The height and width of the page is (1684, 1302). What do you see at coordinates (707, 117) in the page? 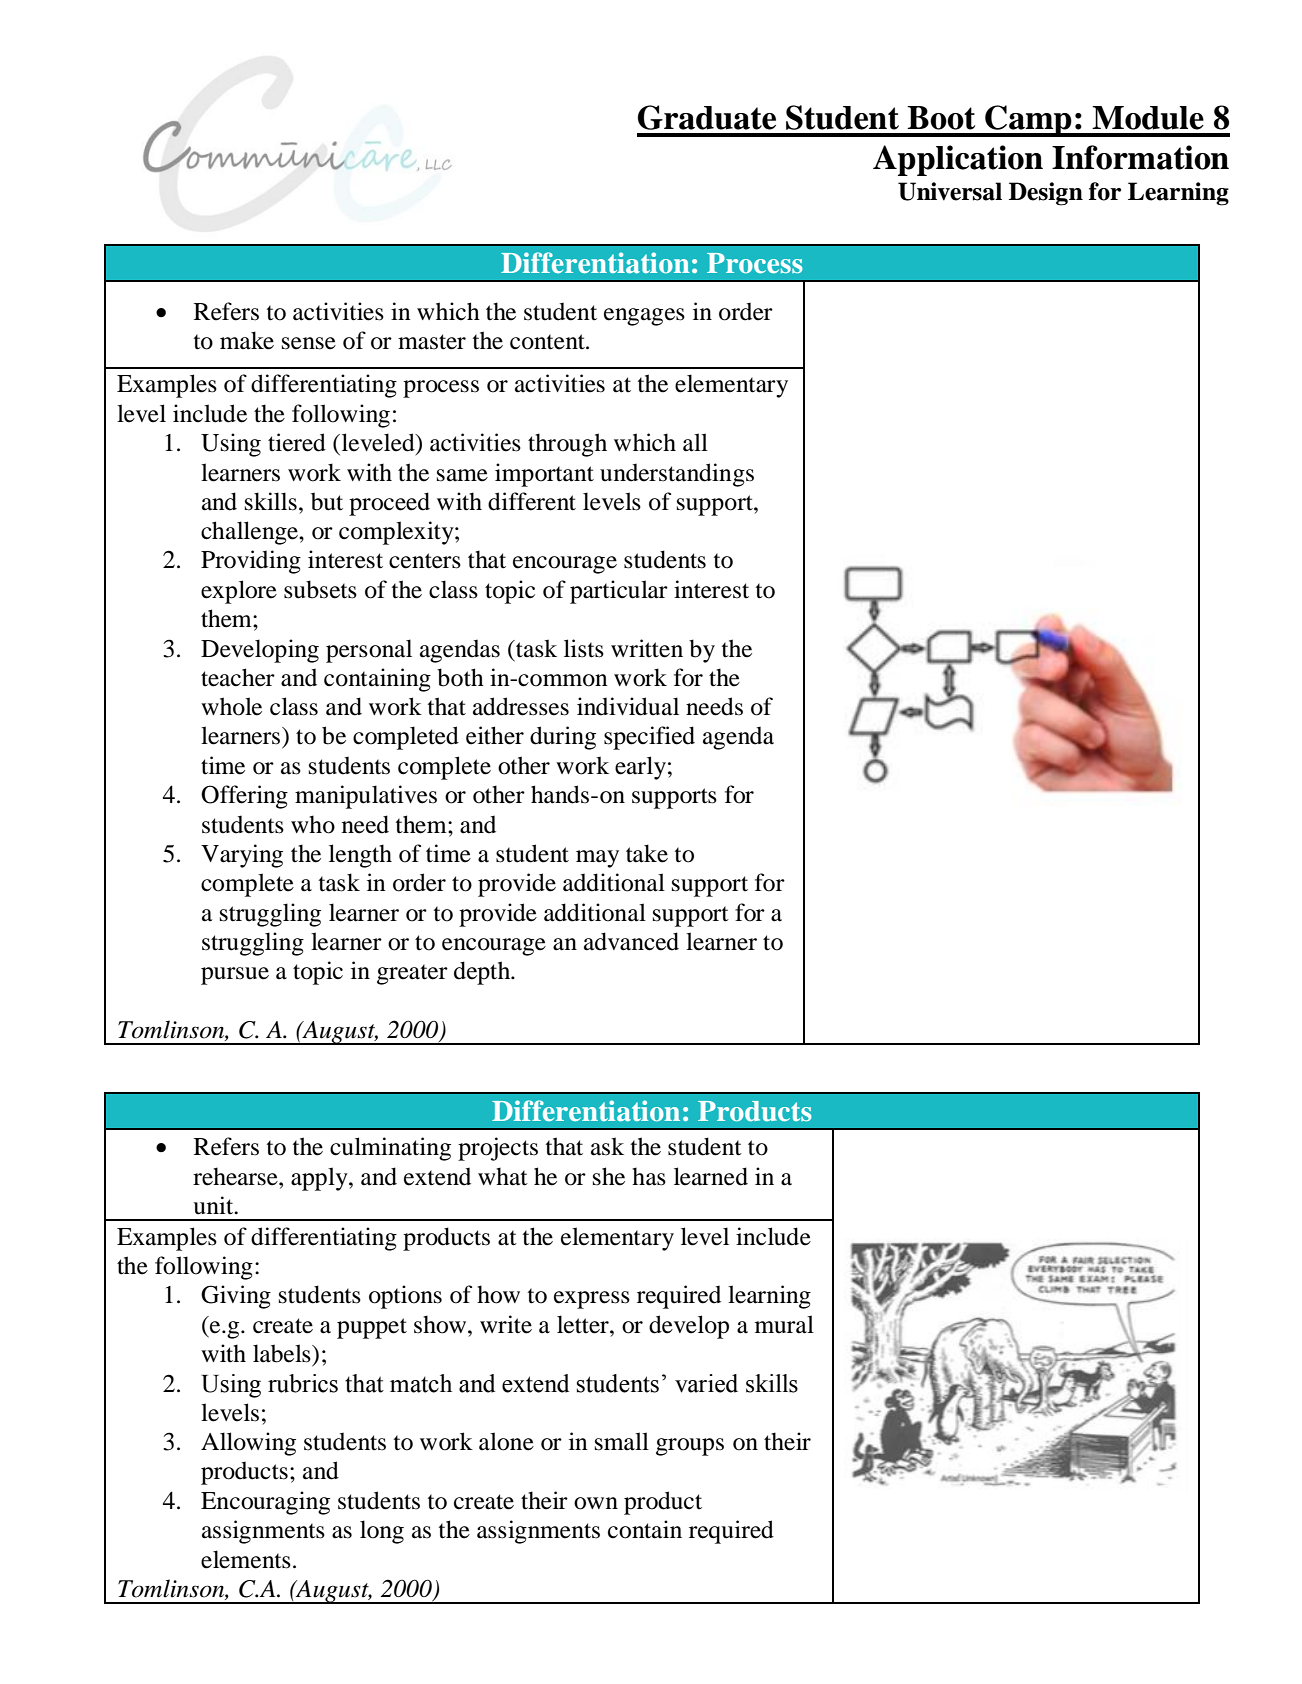
I see `Graduate` at bounding box center [707, 117].
